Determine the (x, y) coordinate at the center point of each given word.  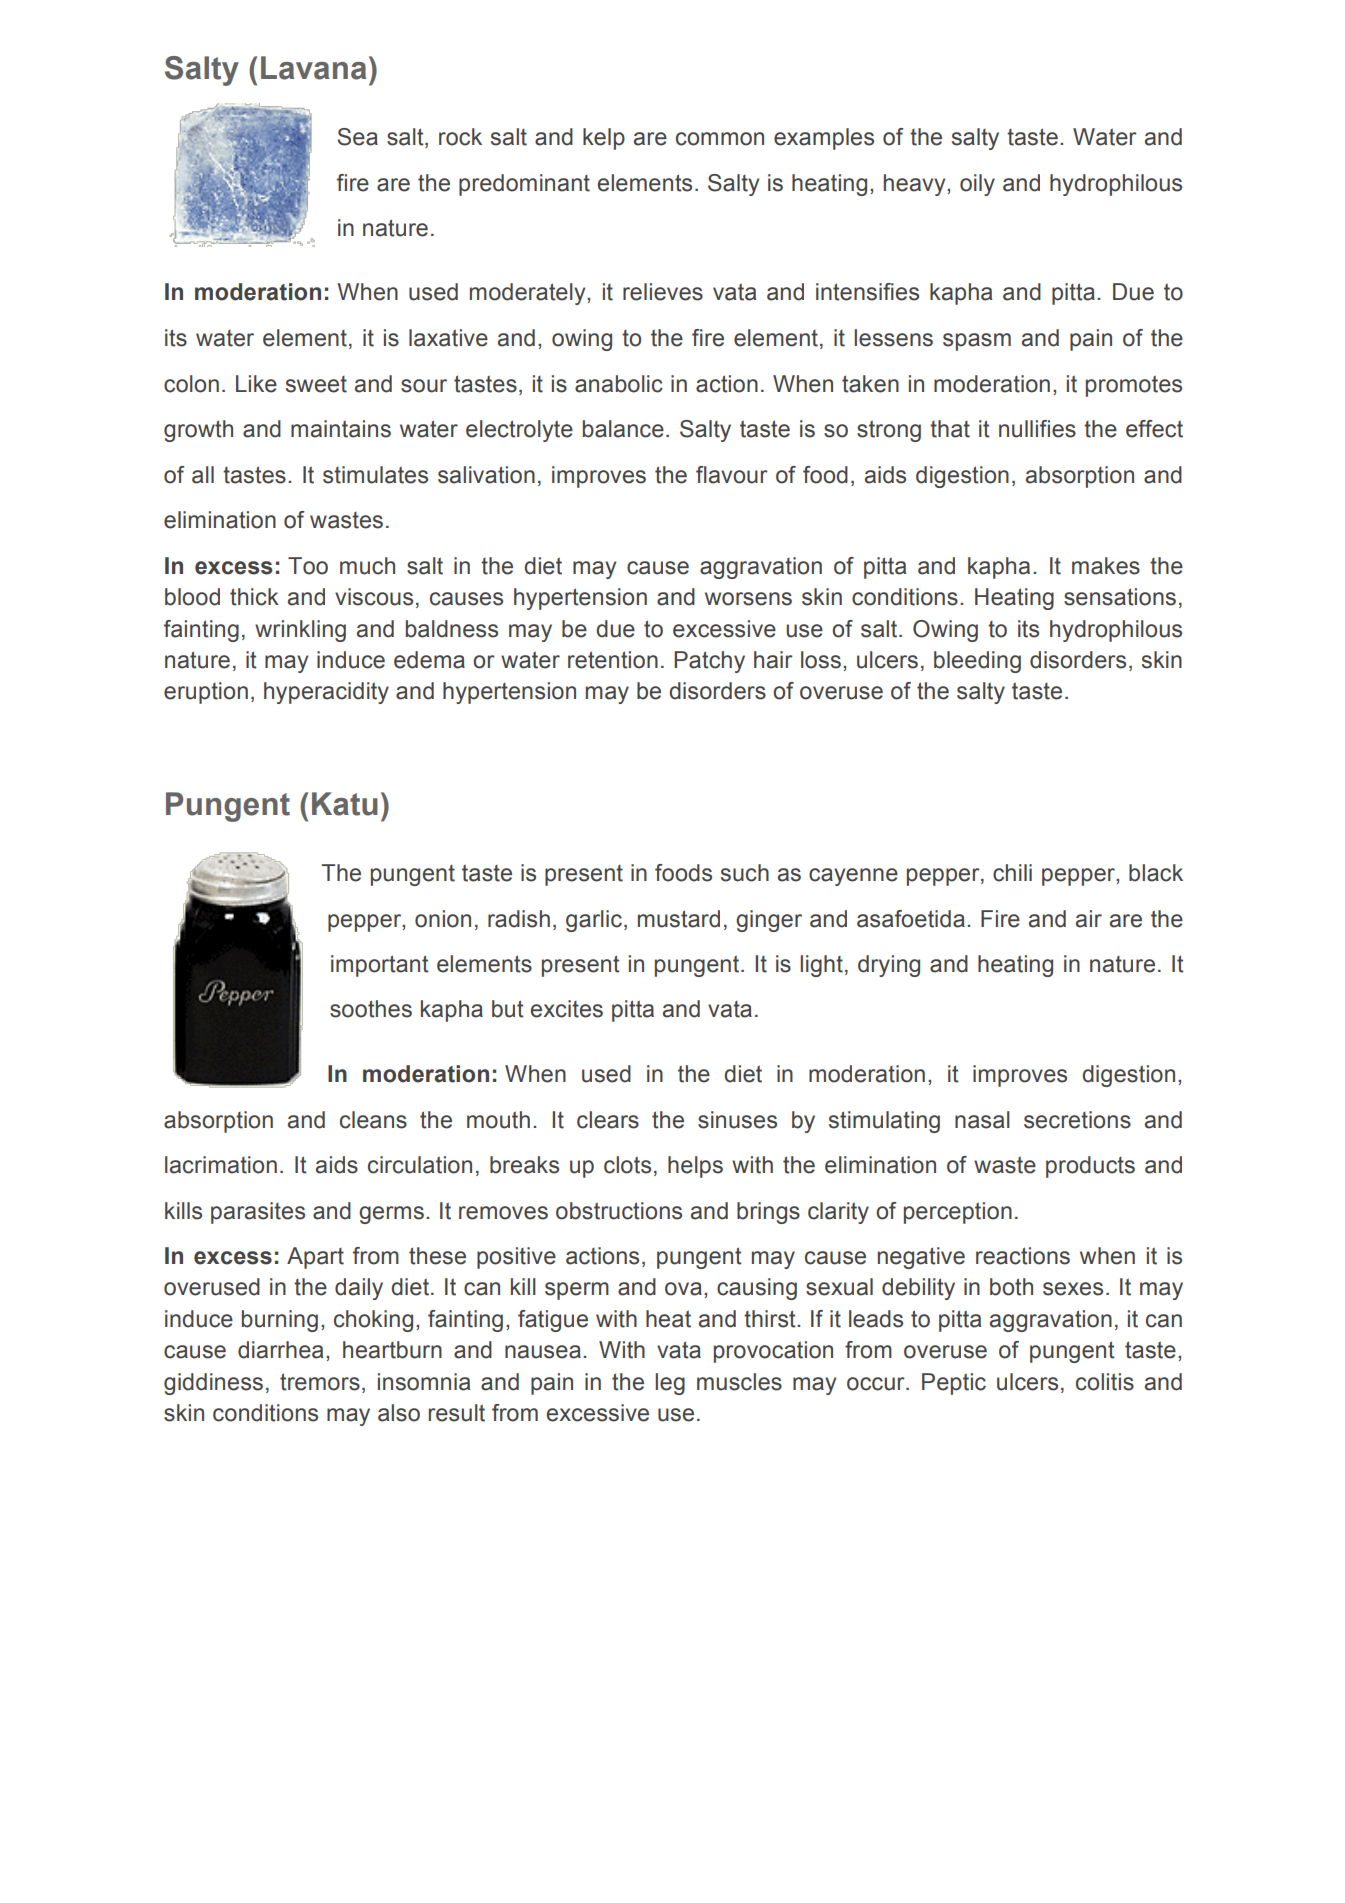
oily (977, 185)
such (745, 873)
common (720, 139)
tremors (320, 1382)
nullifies (1037, 429)
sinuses (737, 1120)
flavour (732, 475)
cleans (373, 1120)
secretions (1077, 1120)
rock (460, 137)
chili (1012, 873)
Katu (345, 804)
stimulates (375, 475)
